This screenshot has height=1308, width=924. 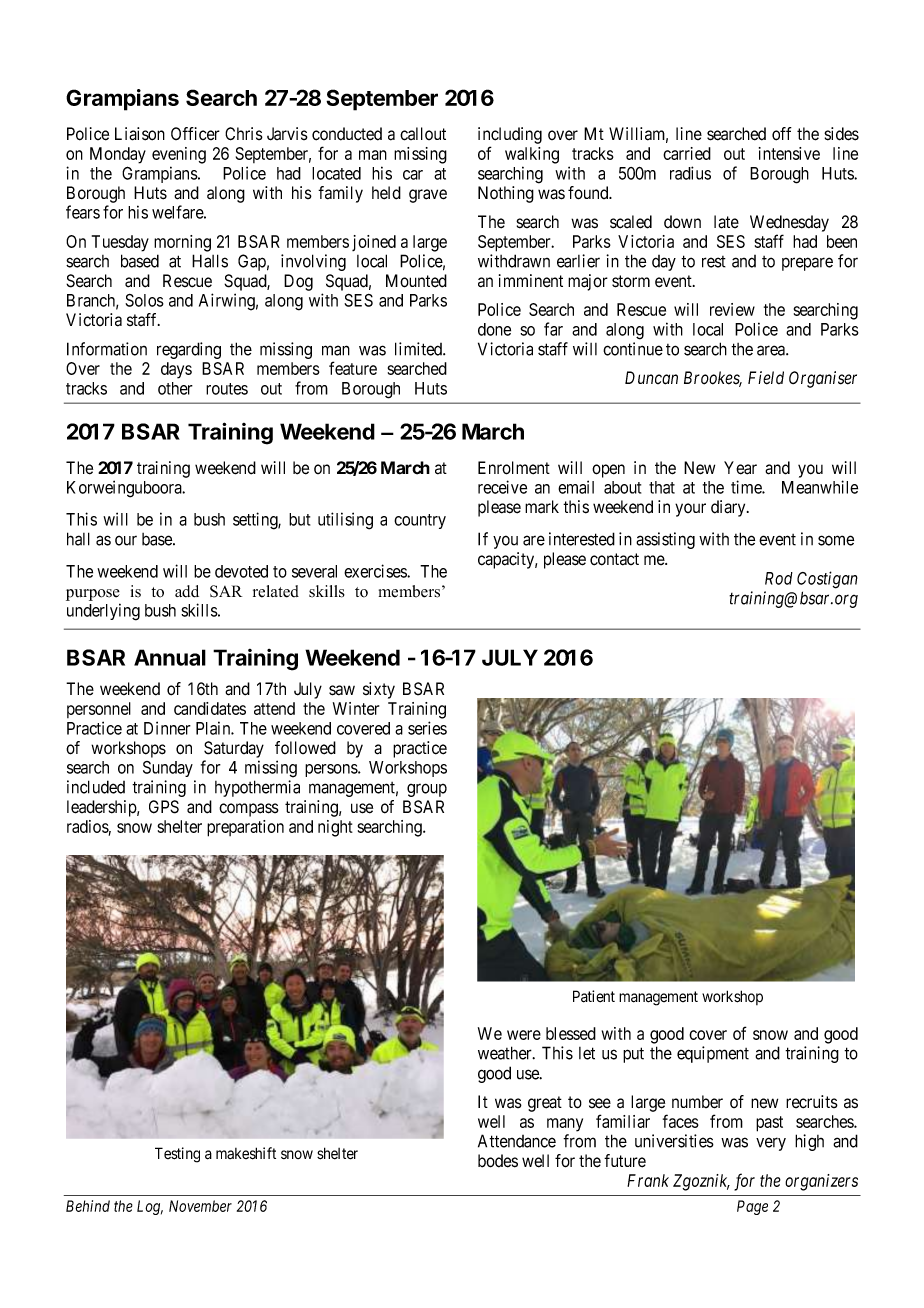 I want to click on Field, so click(x=766, y=378).
